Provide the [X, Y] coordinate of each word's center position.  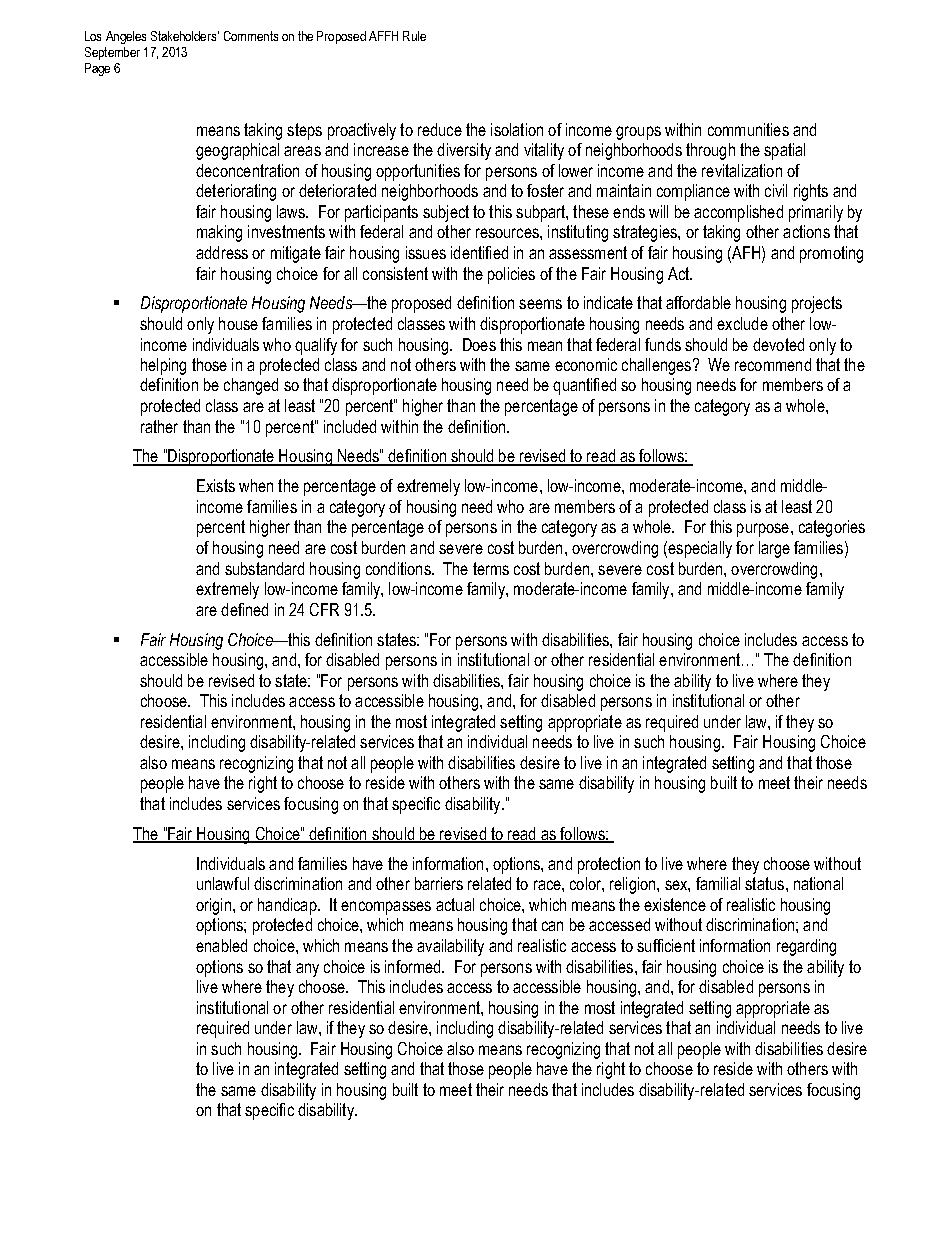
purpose [763, 530]
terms [491, 568]
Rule [414, 36]
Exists [216, 485]
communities [748, 129]
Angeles [126, 37]
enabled [221, 945]
